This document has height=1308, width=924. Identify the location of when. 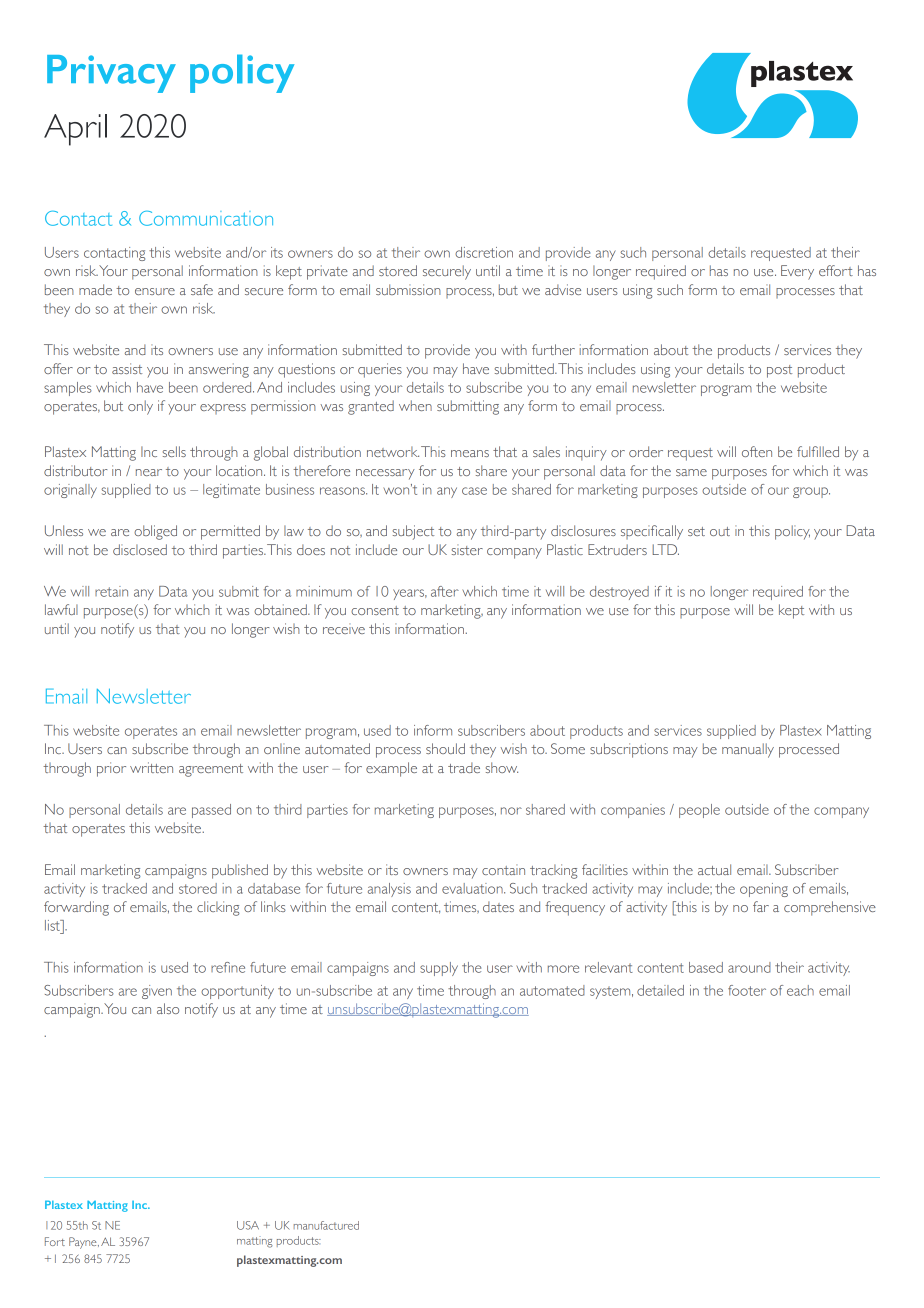
(415, 405).
